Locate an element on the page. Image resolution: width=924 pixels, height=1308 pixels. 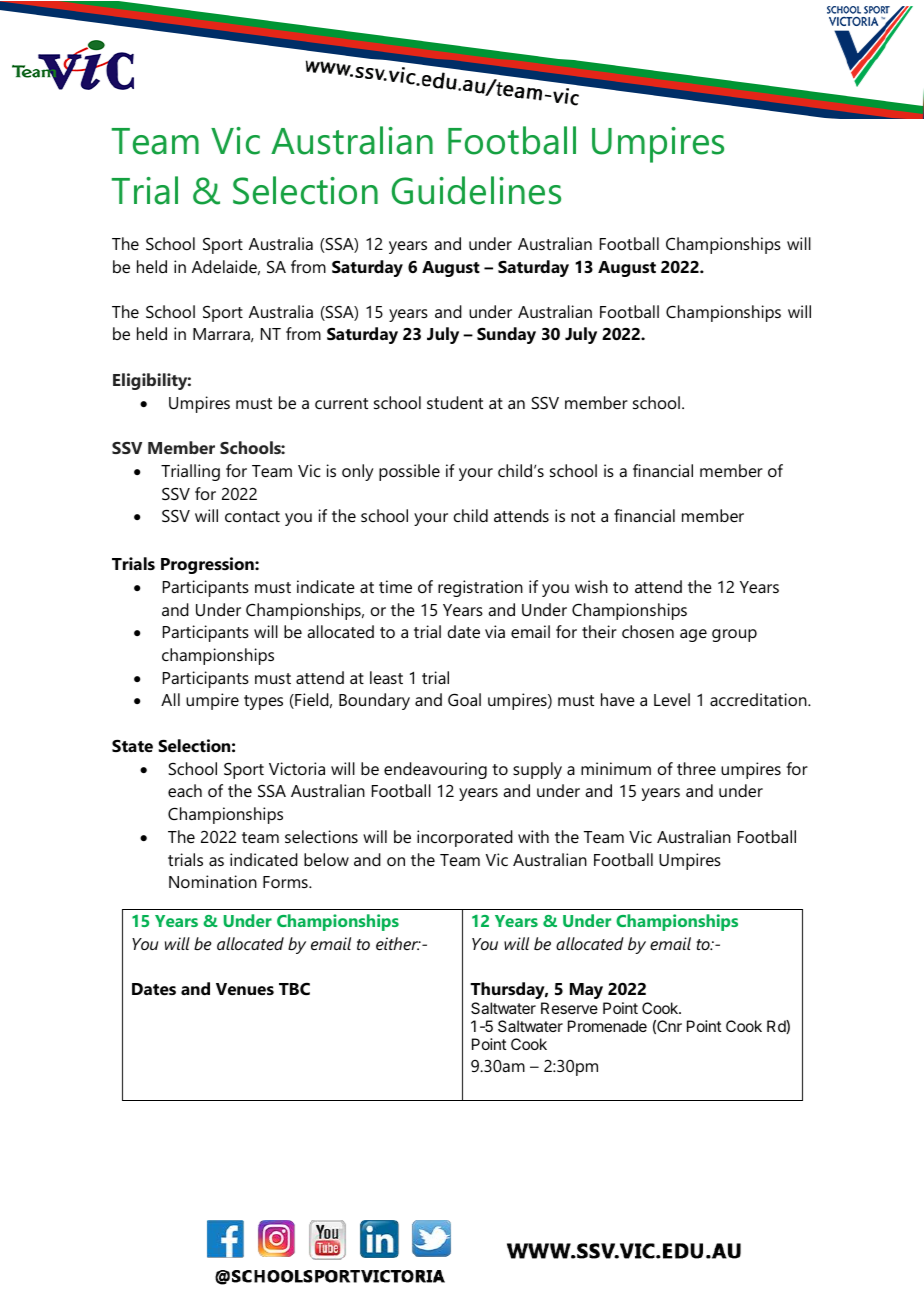
endeavouring is located at coordinates (435, 770).
